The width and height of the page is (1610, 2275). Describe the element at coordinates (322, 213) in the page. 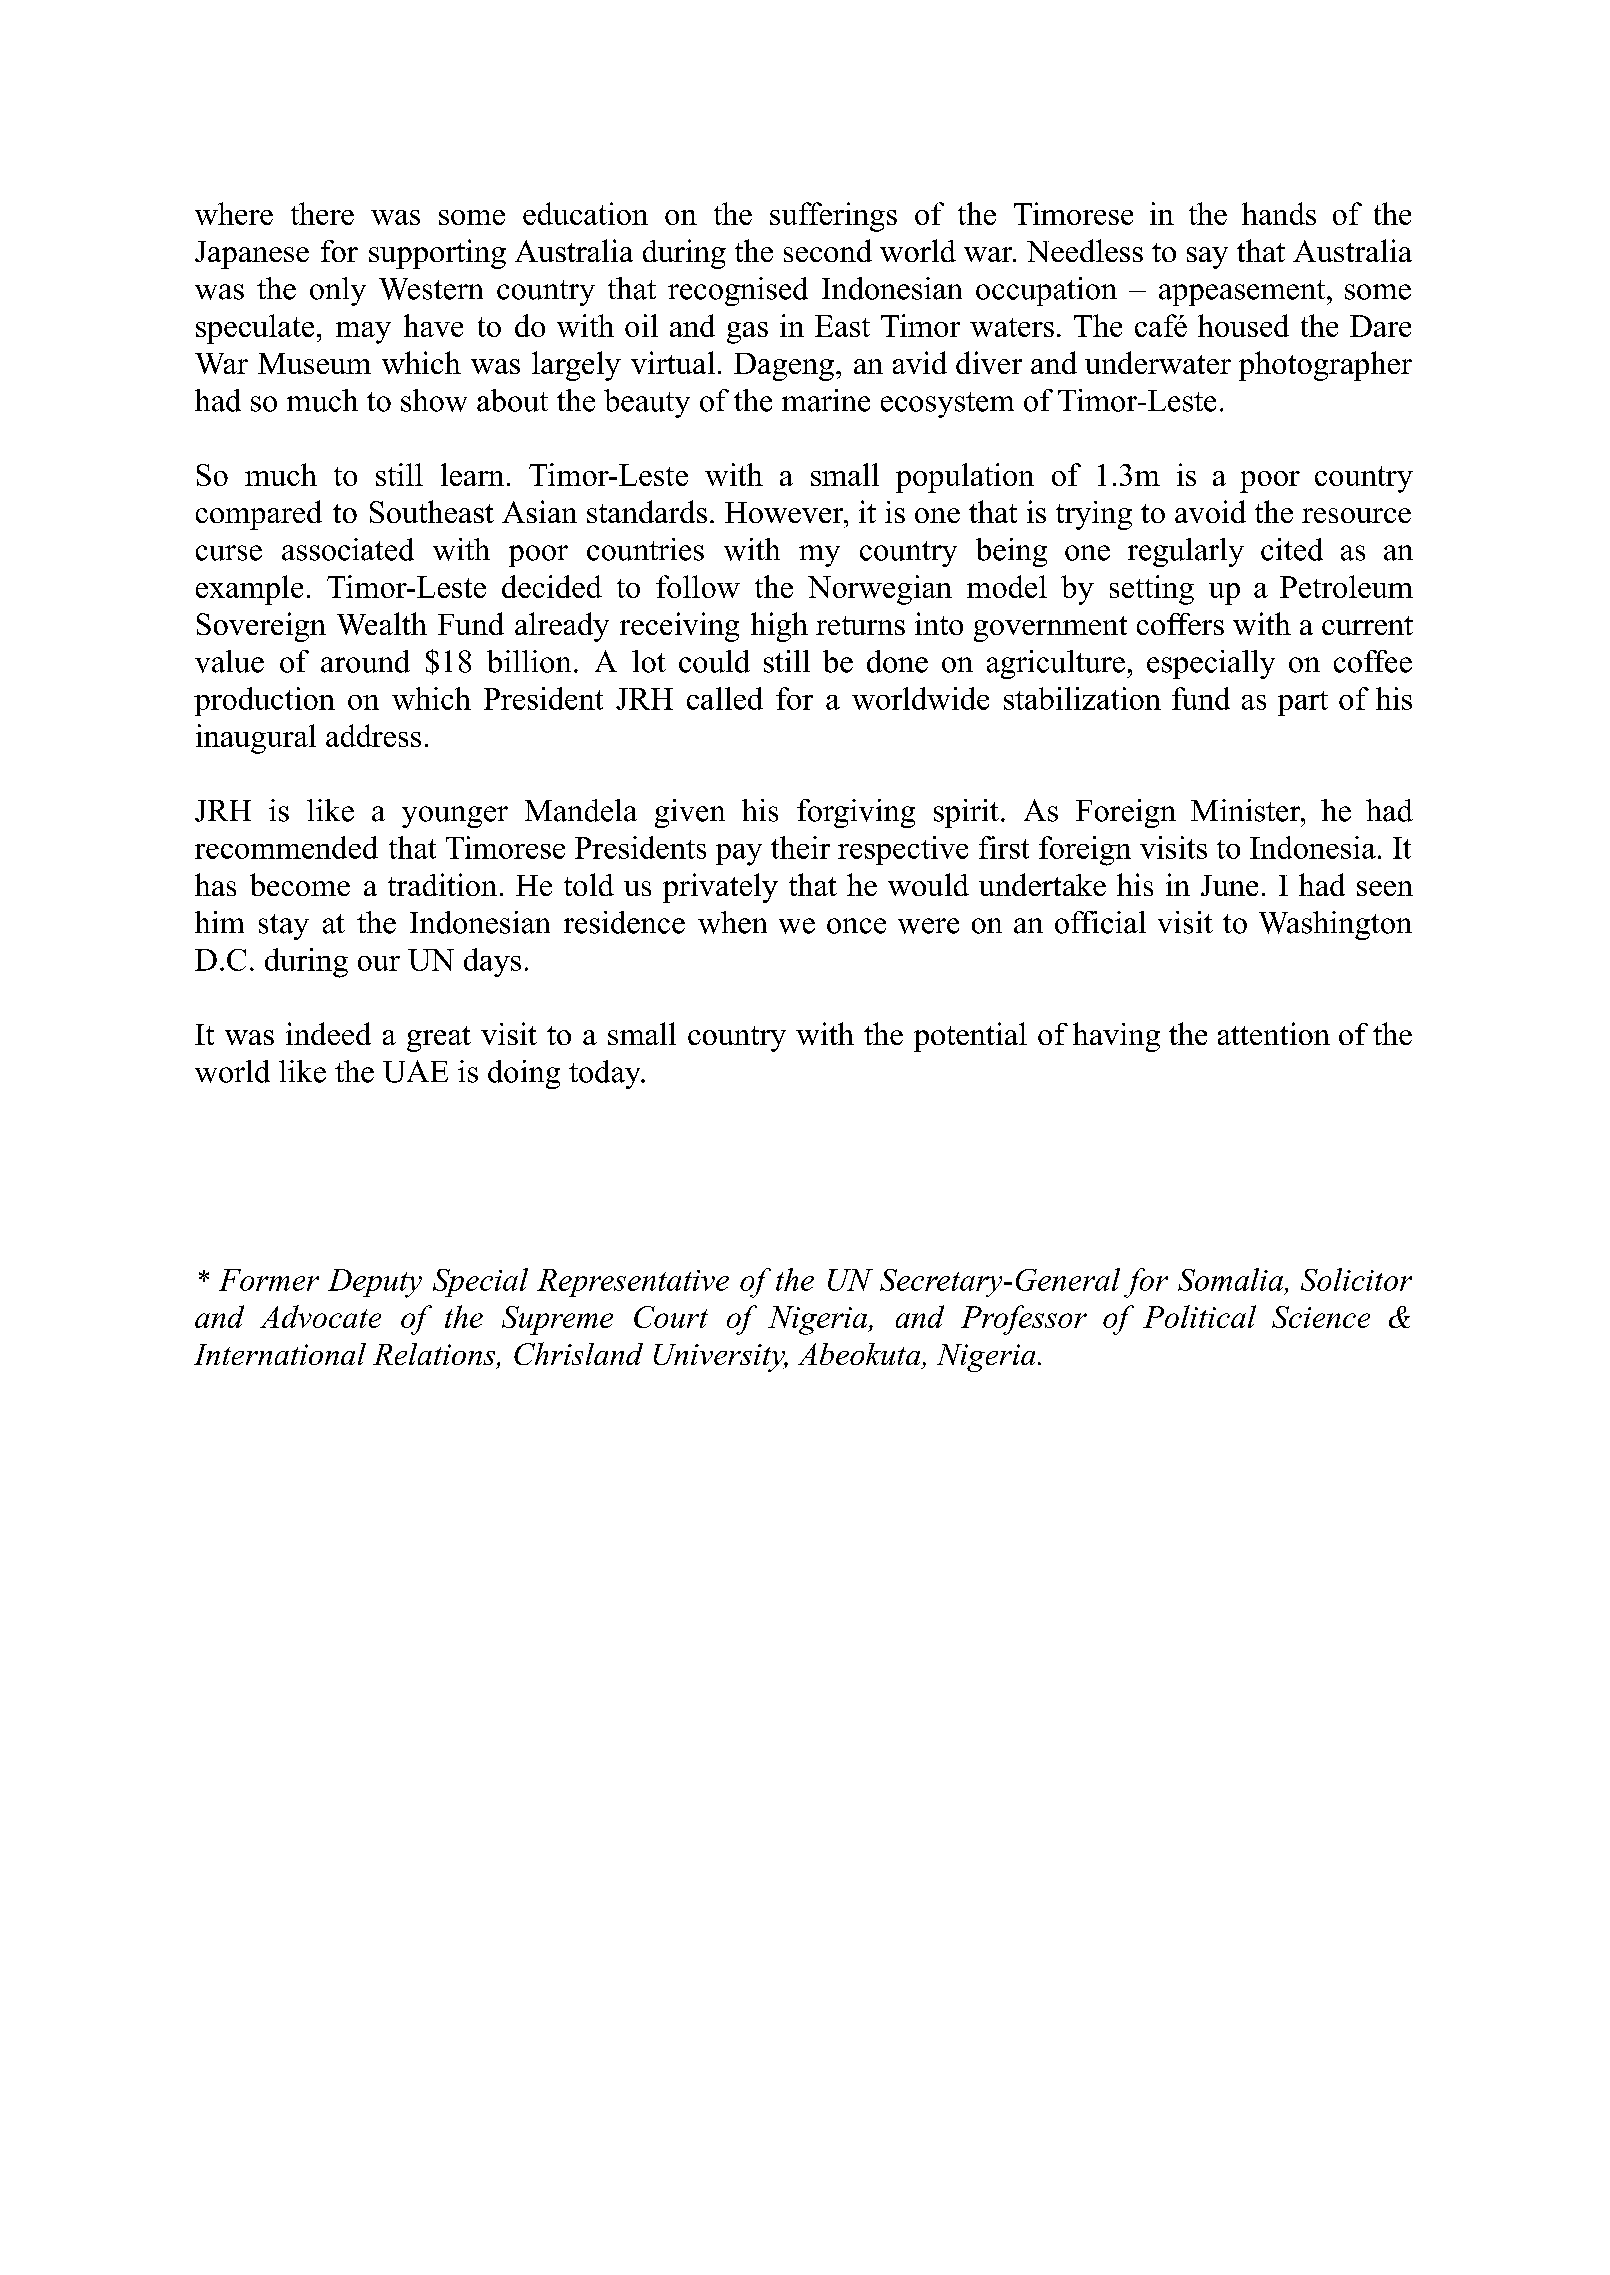

I see `there` at that location.
